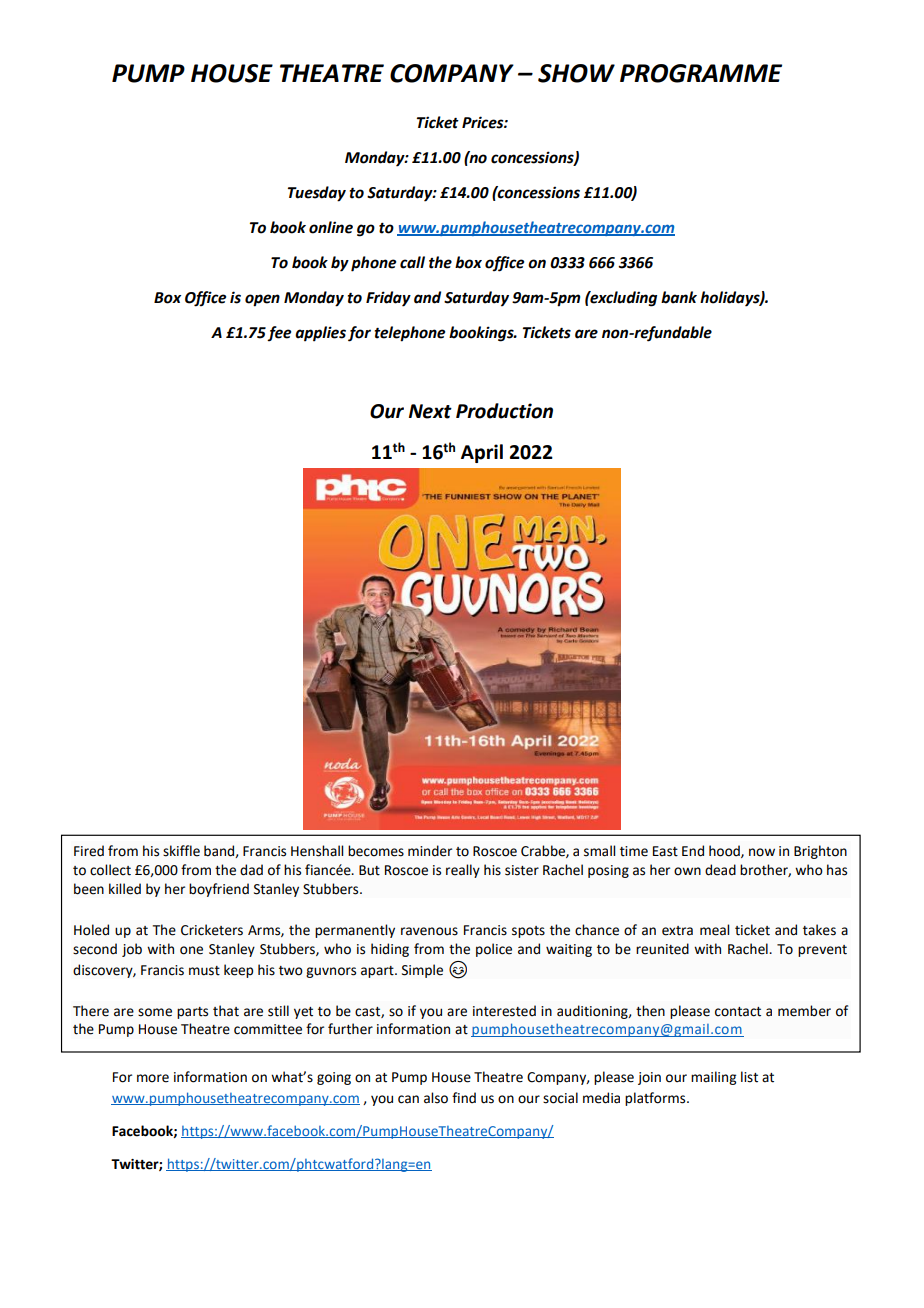 This screenshot has height=1308, width=924. What do you see at coordinates (317, 194) in the screenshot?
I see `Tuesday` at bounding box center [317, 194].
